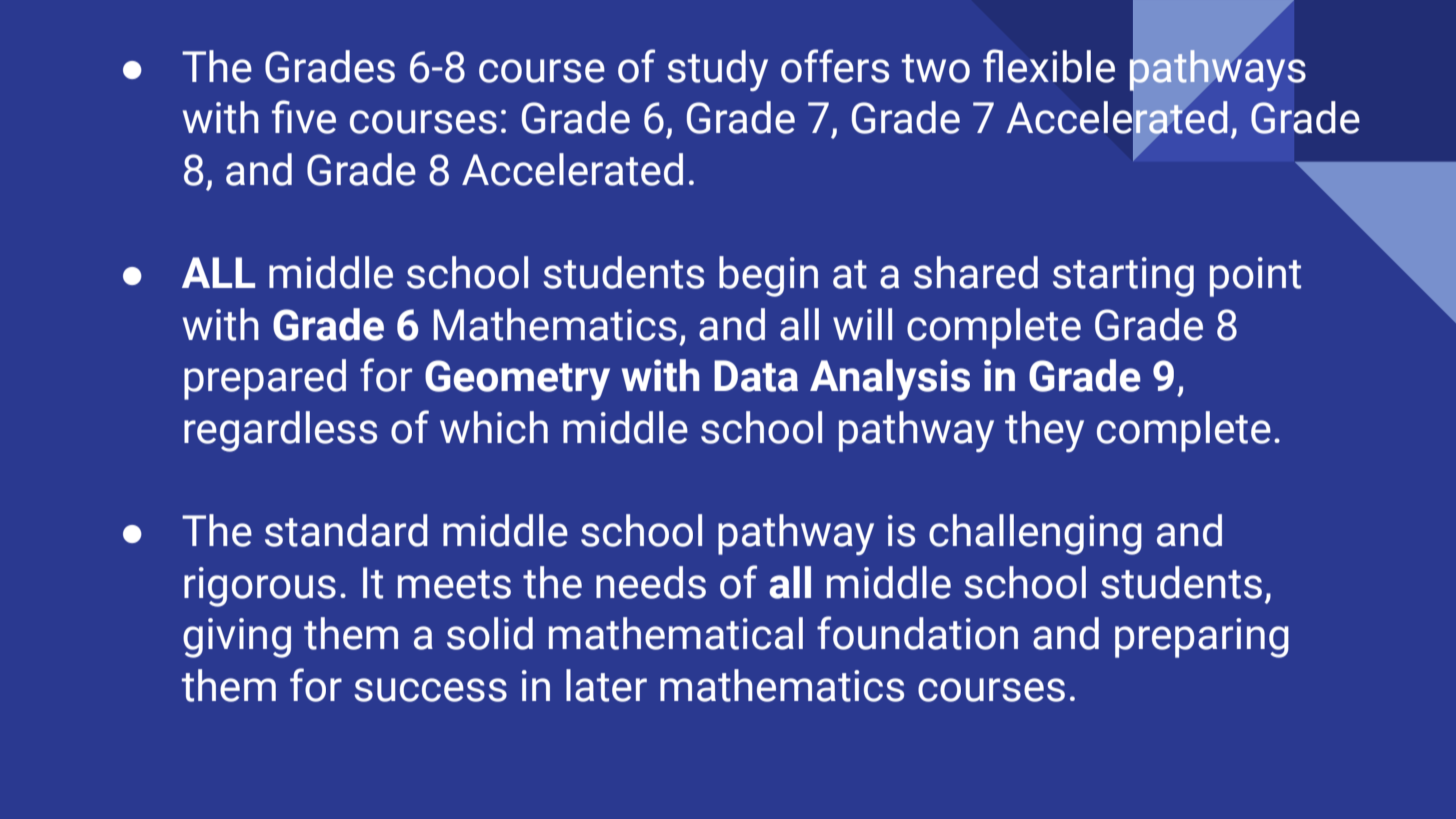 This document has width=1456, height=819. I want to click on two, so click(936, 68).
